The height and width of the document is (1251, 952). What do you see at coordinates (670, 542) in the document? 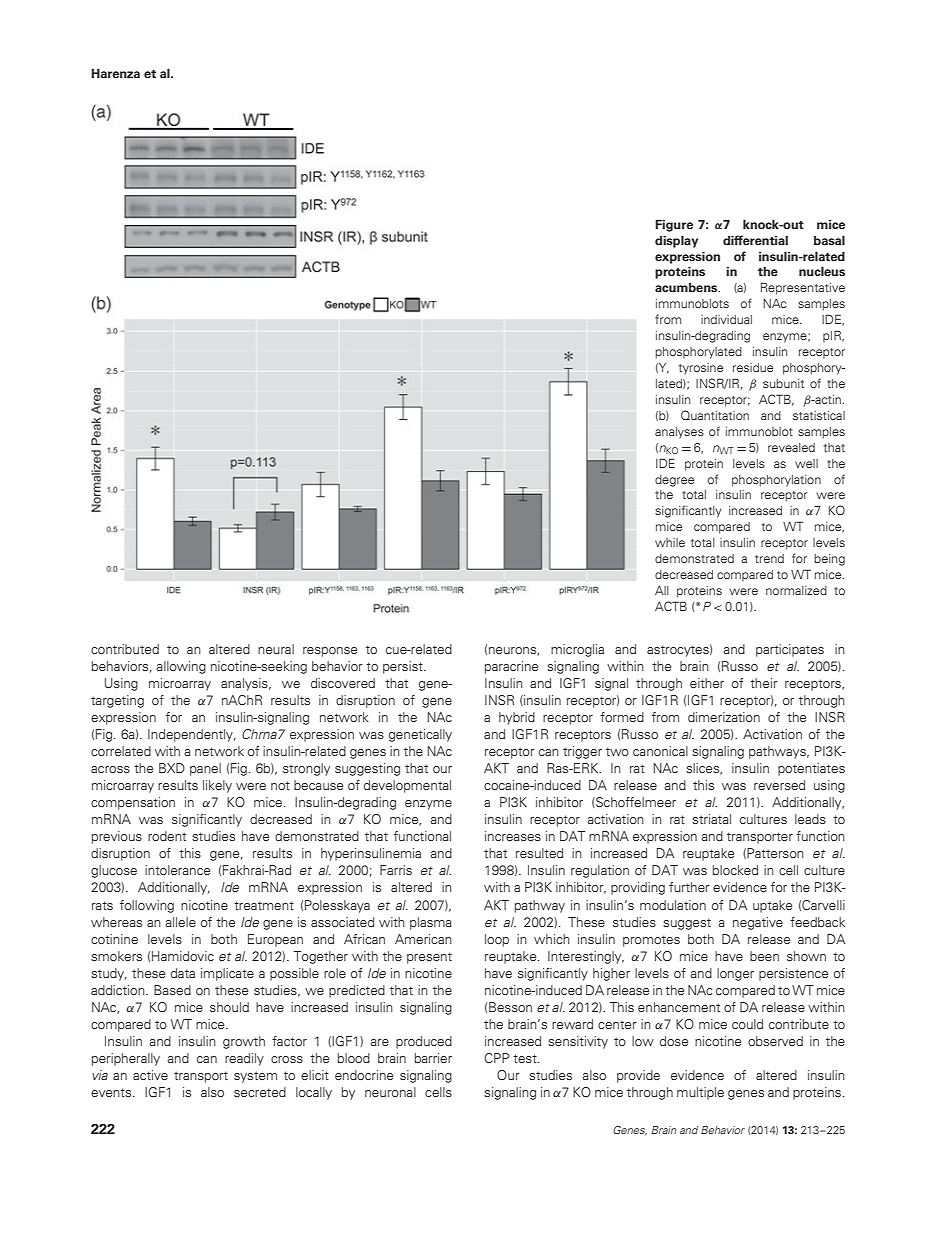
I see `while` at bounding box center [670, 542].
